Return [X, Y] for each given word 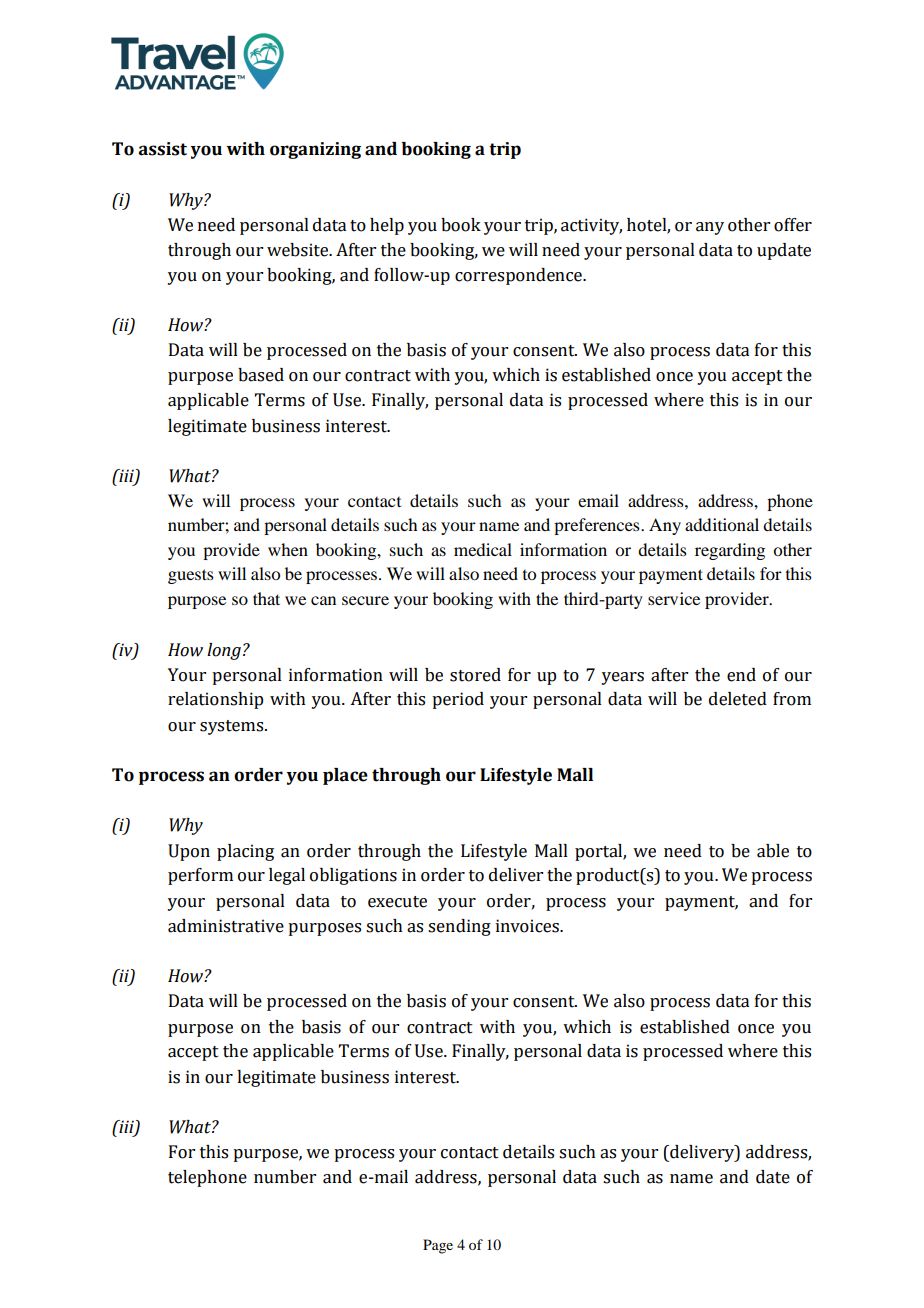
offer [793, 225]
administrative [226, 926]
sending [459, 927]
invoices [528, 926]
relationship [215, 700]
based [261, 375]
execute [397, 902]
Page [438, 1246]
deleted [738, 699]
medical [483, 549]
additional [722, 524]
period [458, 700]
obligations [353, 876]
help [387, 226]
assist [163, 149]
